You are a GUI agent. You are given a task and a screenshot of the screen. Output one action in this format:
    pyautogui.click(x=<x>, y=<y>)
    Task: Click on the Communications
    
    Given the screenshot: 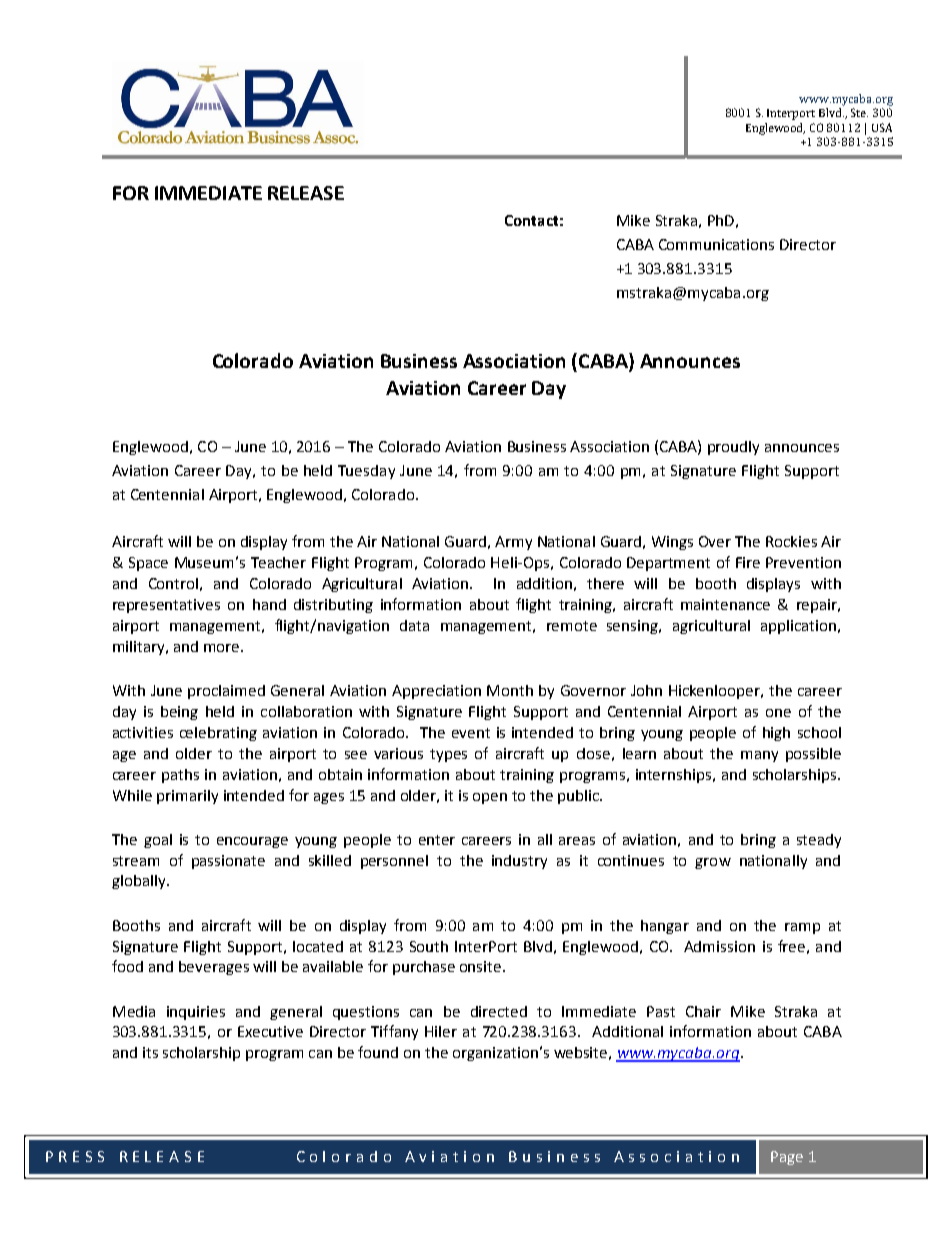 What is the action you would take?
    pyautogui.click(x=716, y=244)
